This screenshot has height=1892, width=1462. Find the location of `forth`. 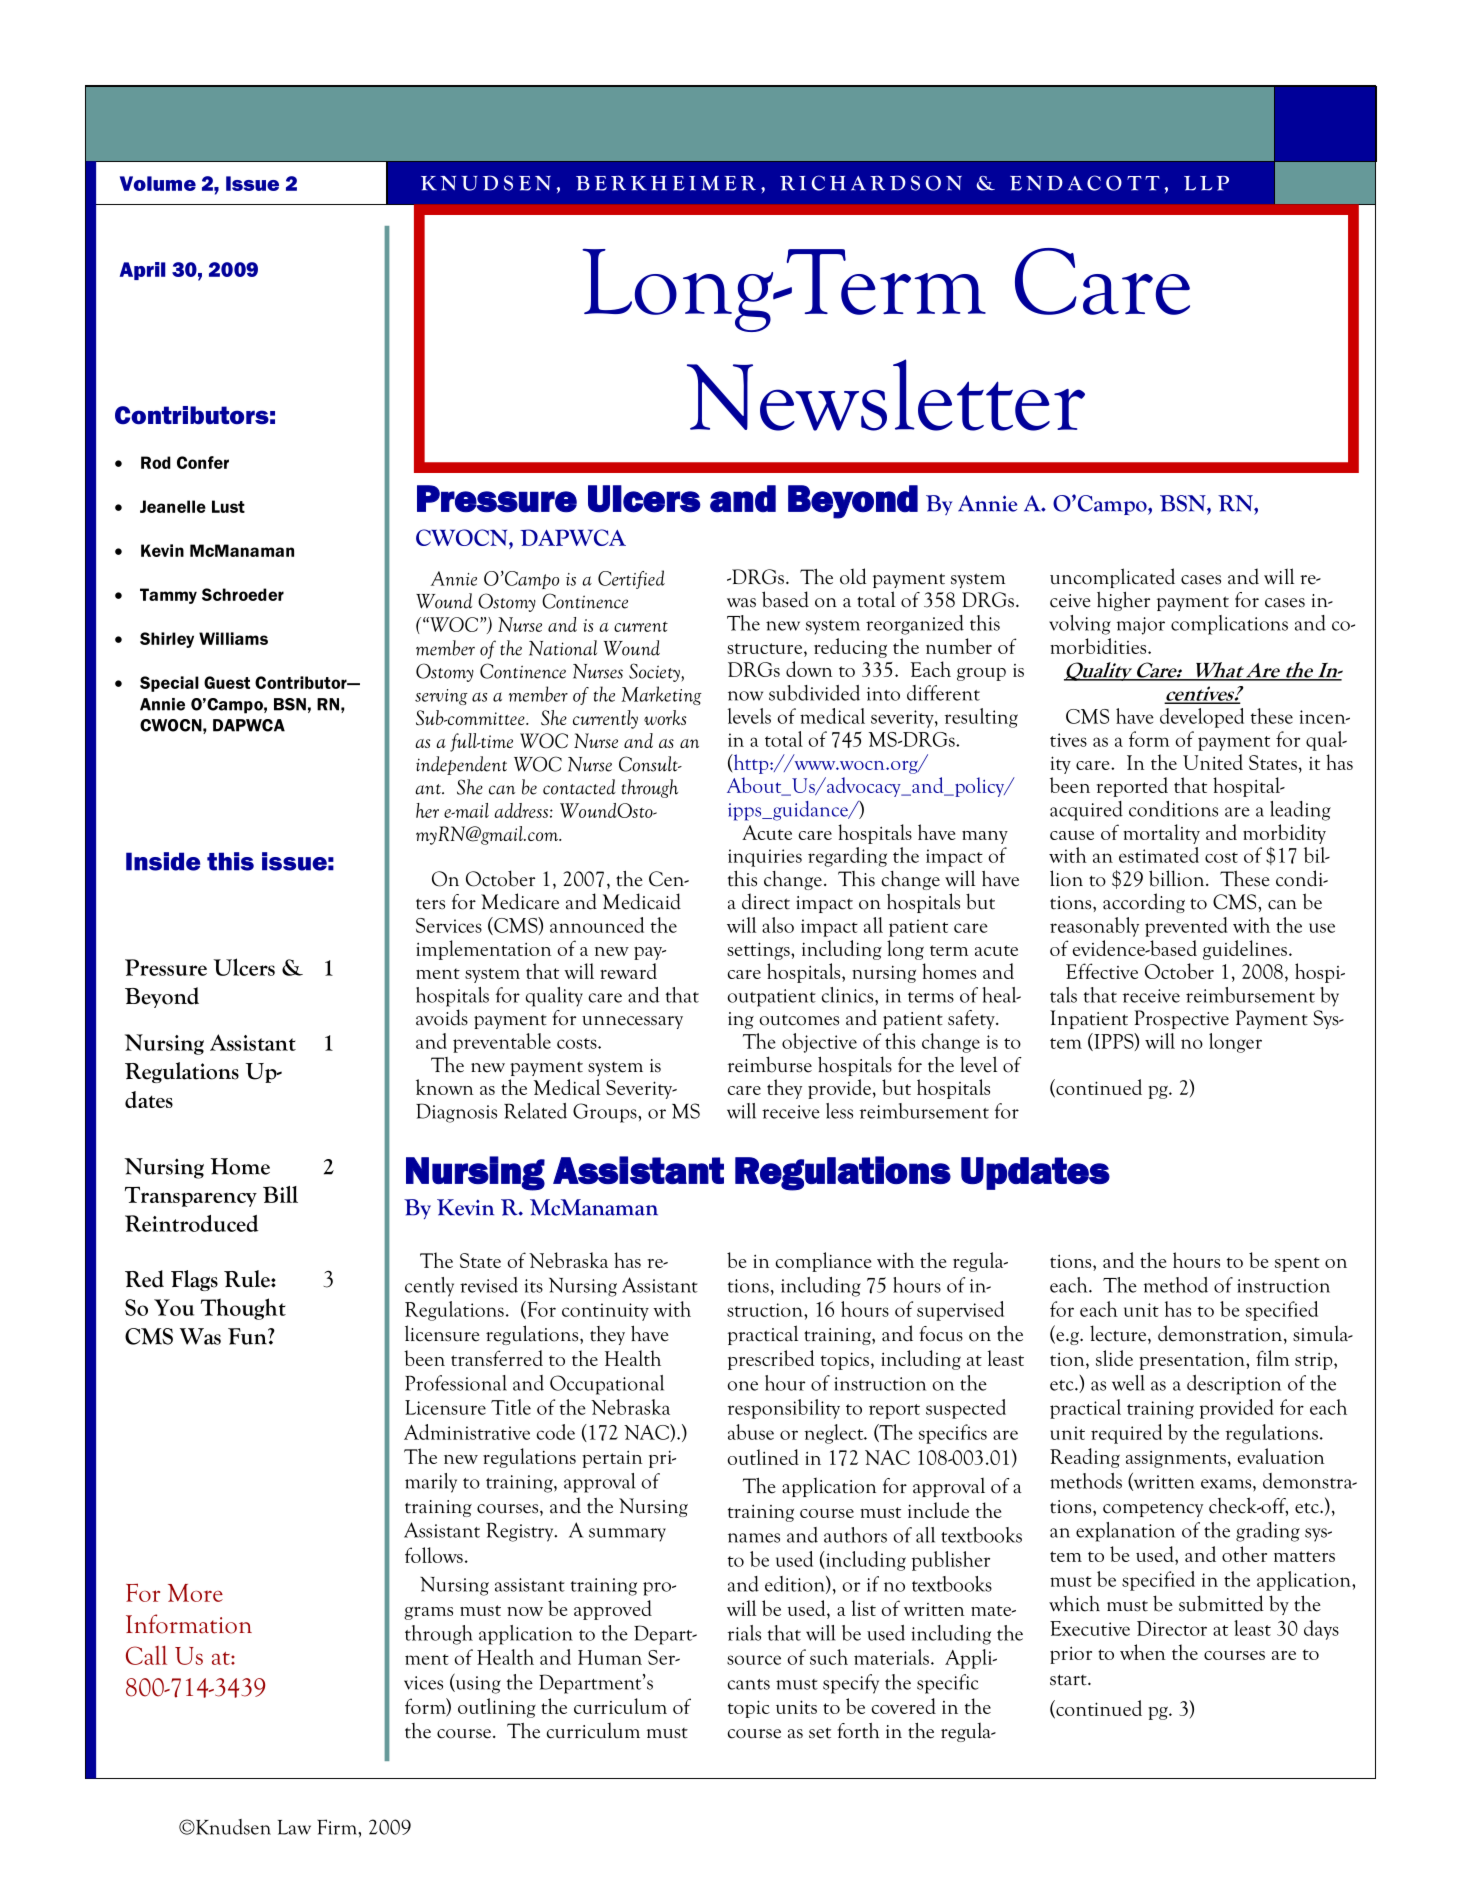

forth is located at coordinates (858, 1731).
